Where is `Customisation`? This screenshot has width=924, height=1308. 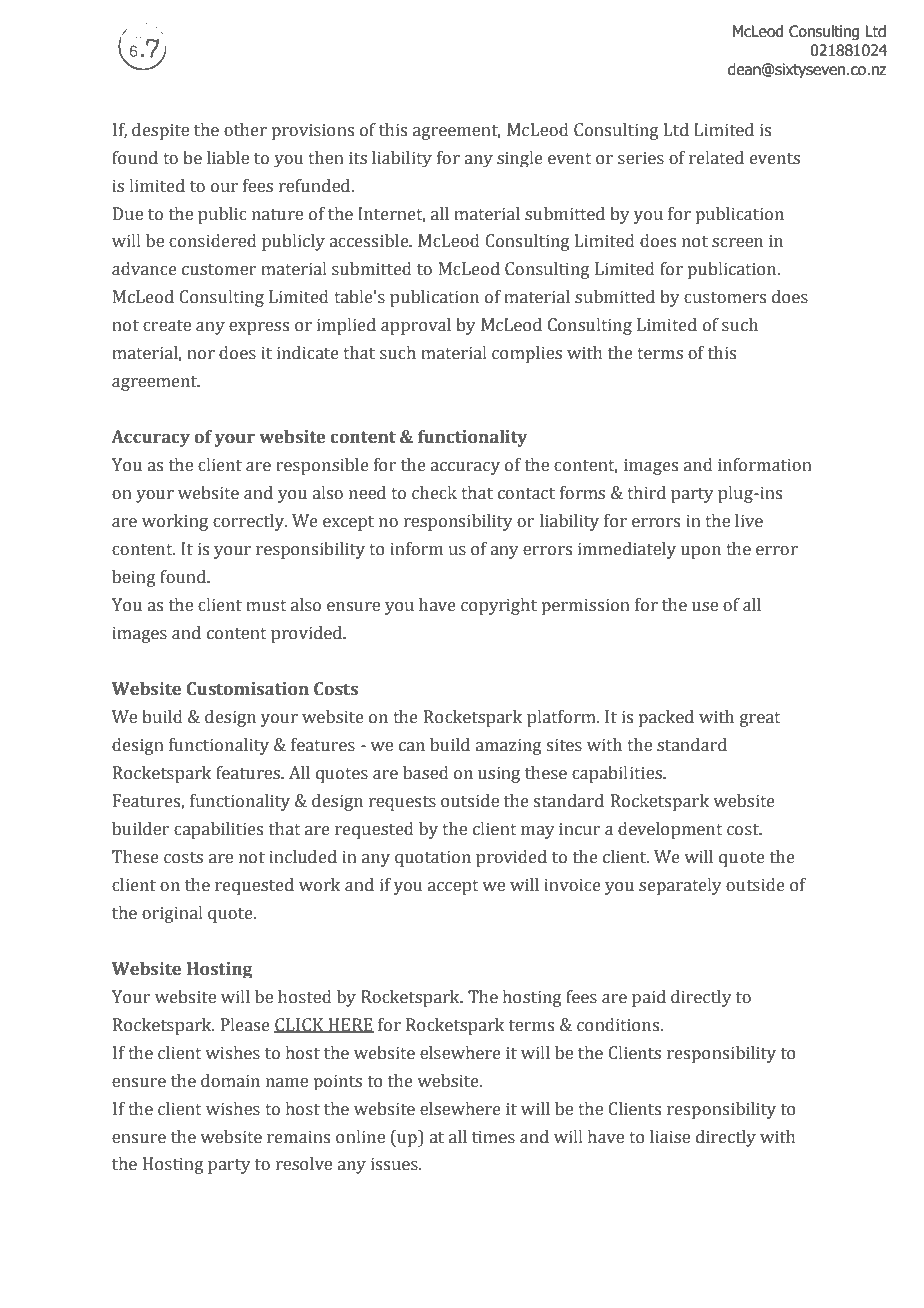 Customisation is located at coordinates (248, 689).
